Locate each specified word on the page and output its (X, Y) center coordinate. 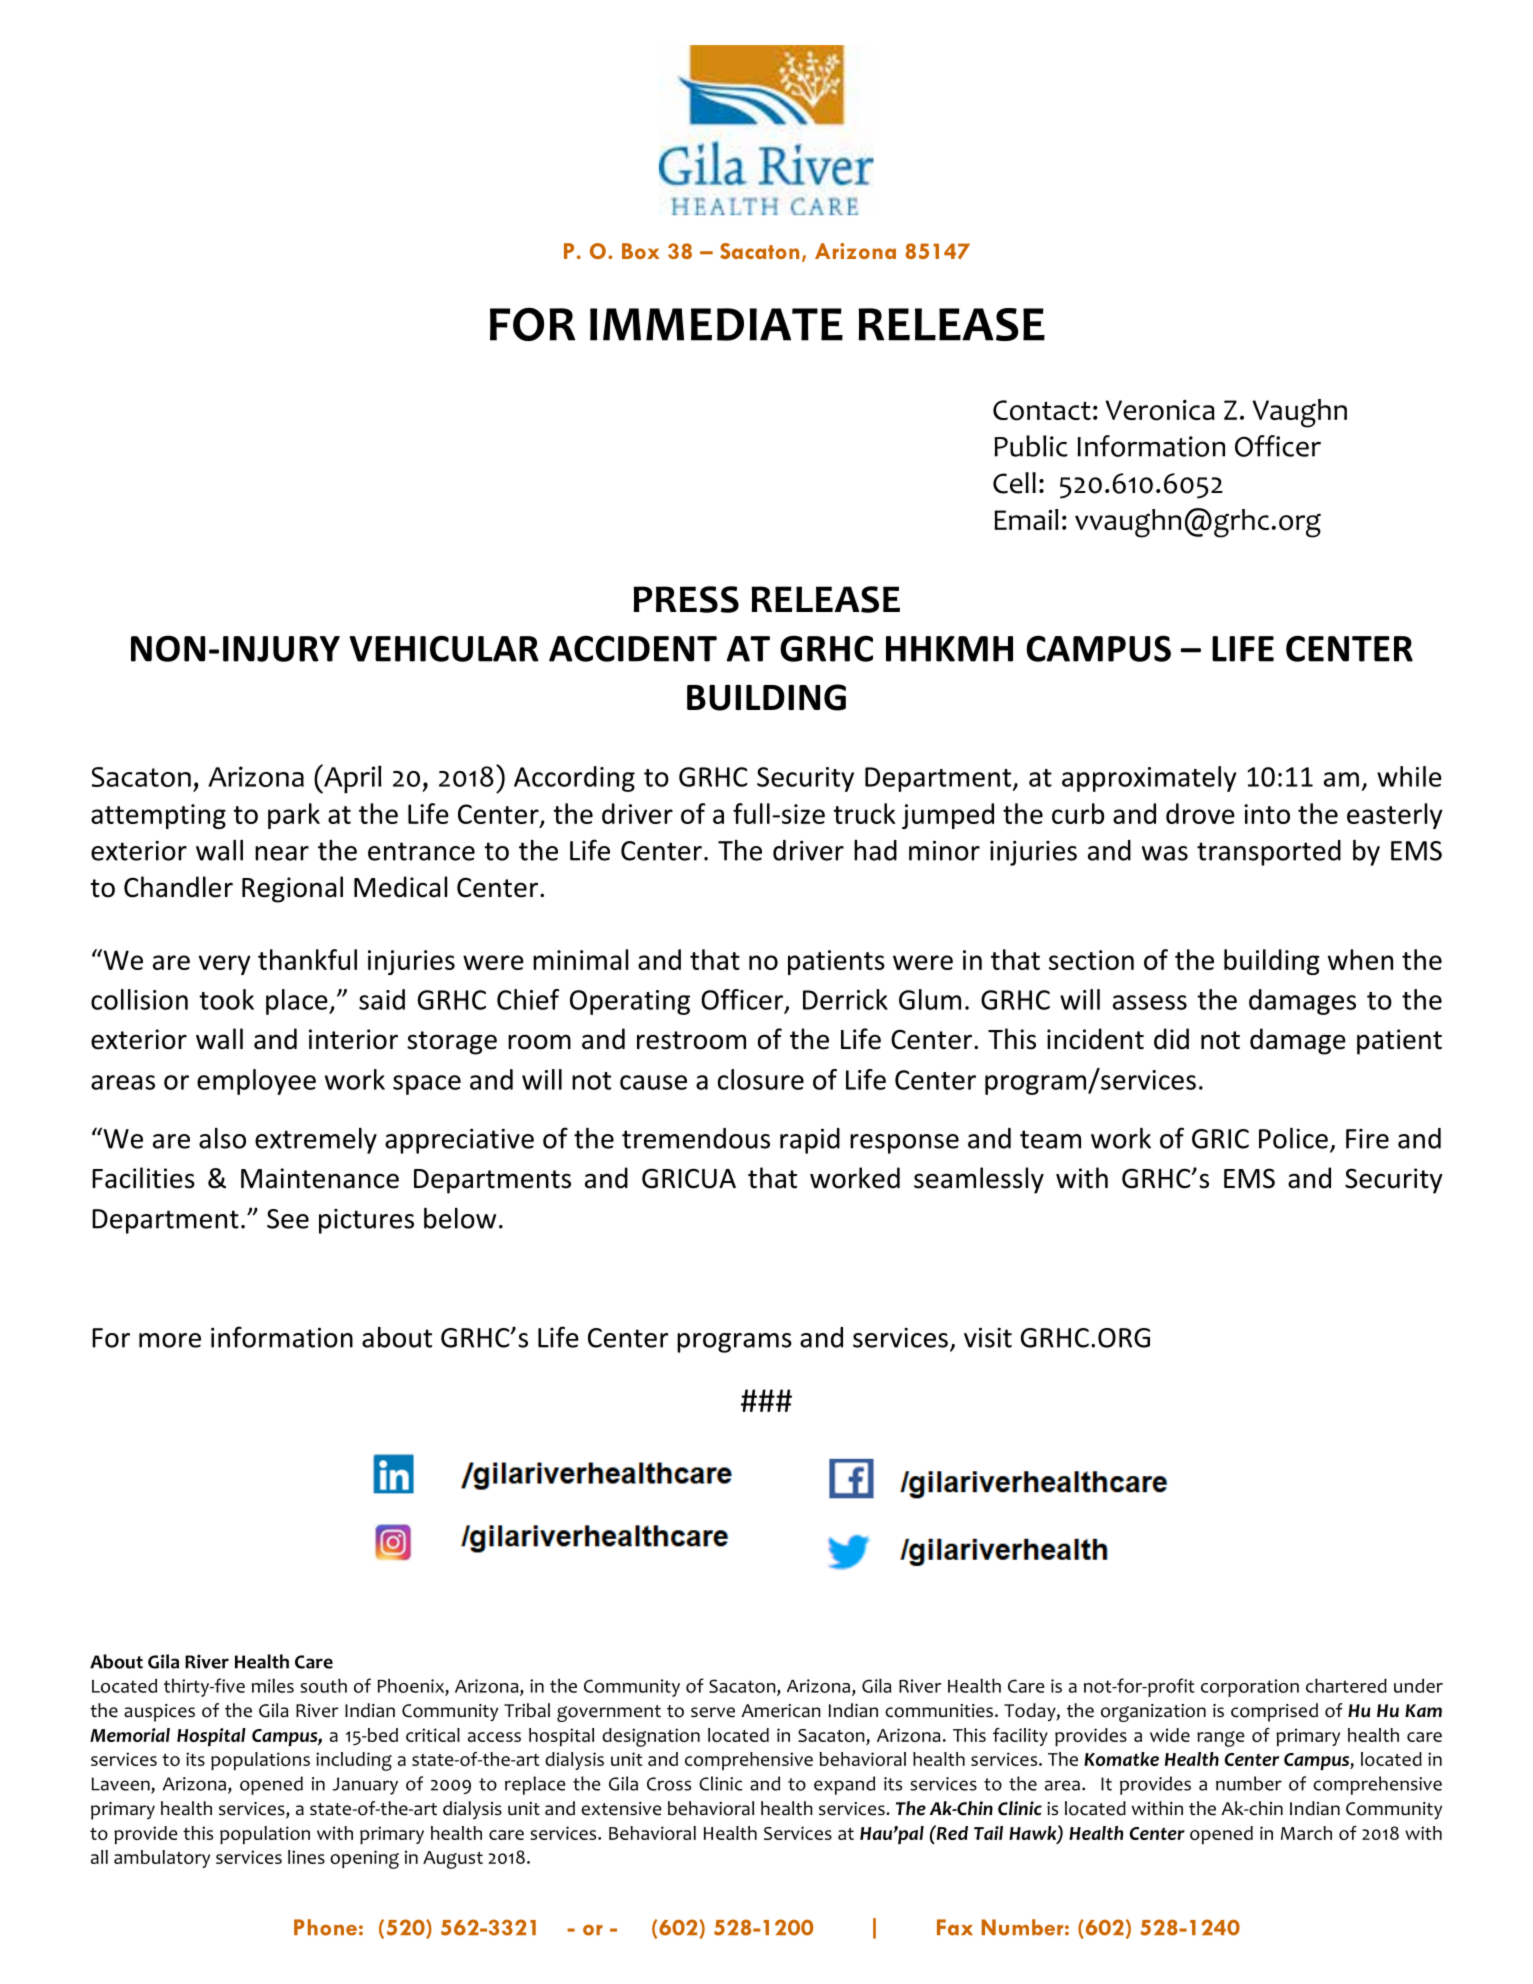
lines (306, 1857)
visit (988, 1337)
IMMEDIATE (716, 324)
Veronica (1160, 410)
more (170, 1340)
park (294, 816)
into (1267, 814)
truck (864, 813)
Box (641, 251)
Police (1293, 1138)
